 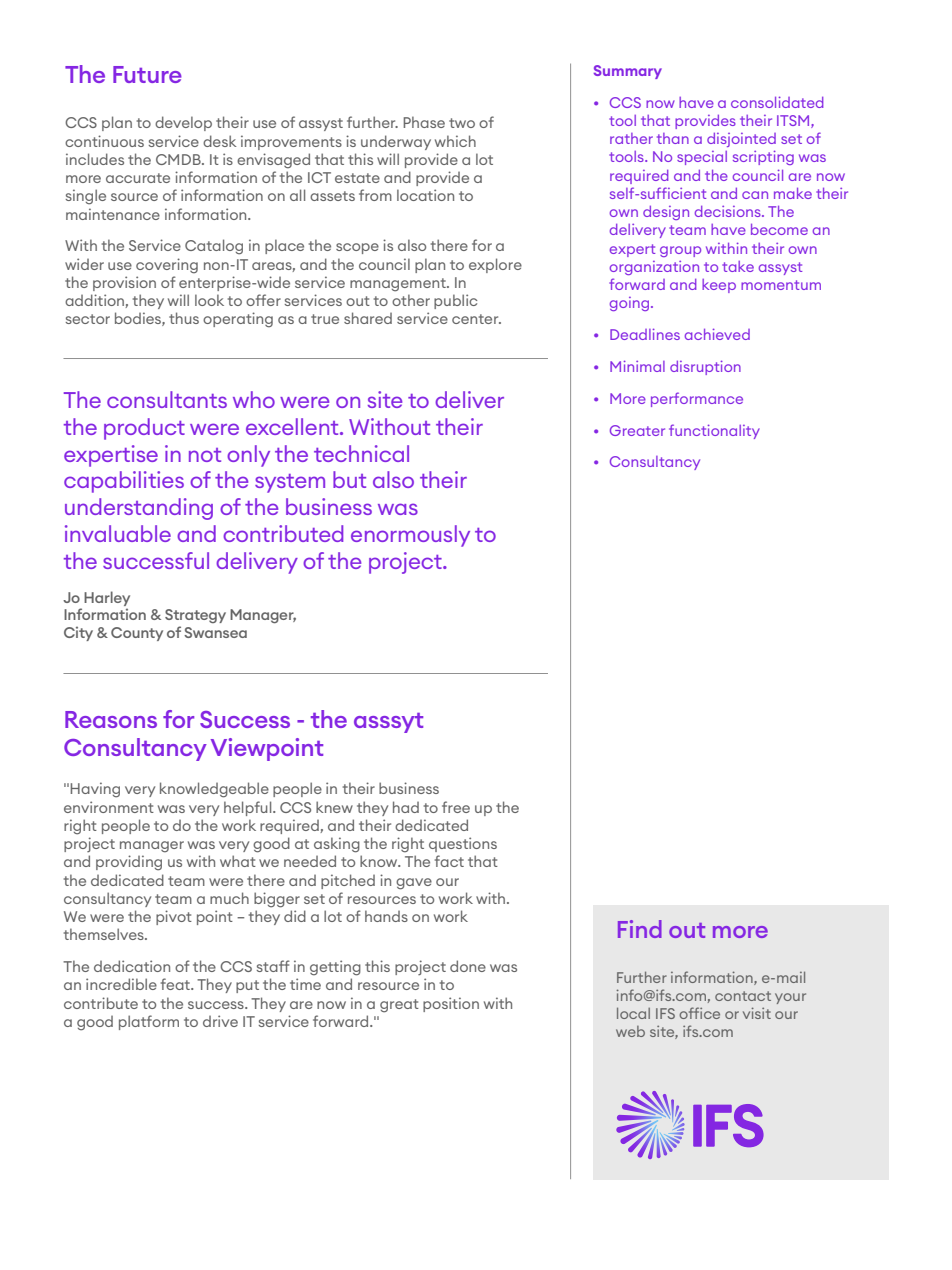 I want to click on feat, so click(x=176, y=984).
